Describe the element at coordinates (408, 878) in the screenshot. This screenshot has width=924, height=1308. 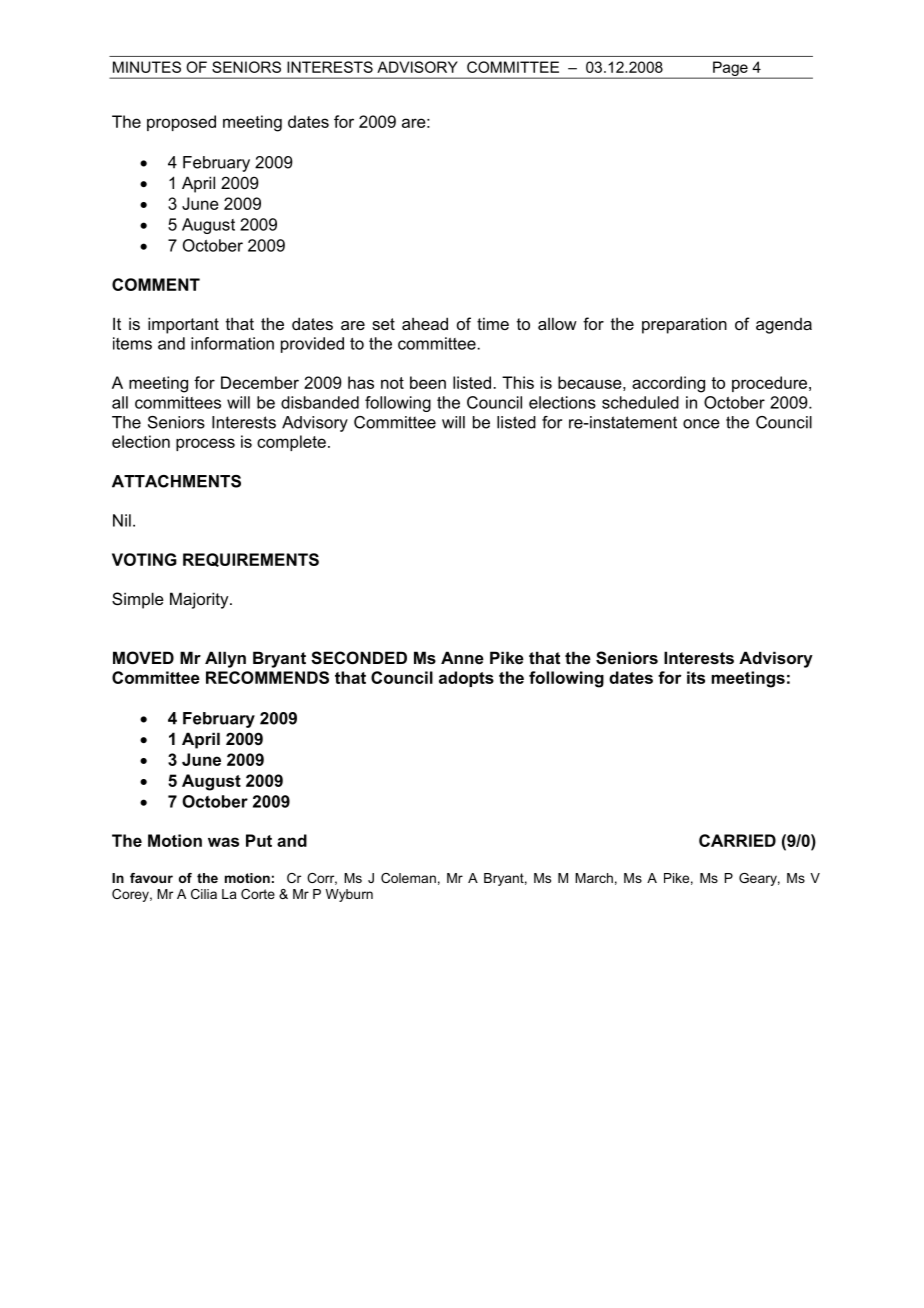
I see `Coleman` at that location.
